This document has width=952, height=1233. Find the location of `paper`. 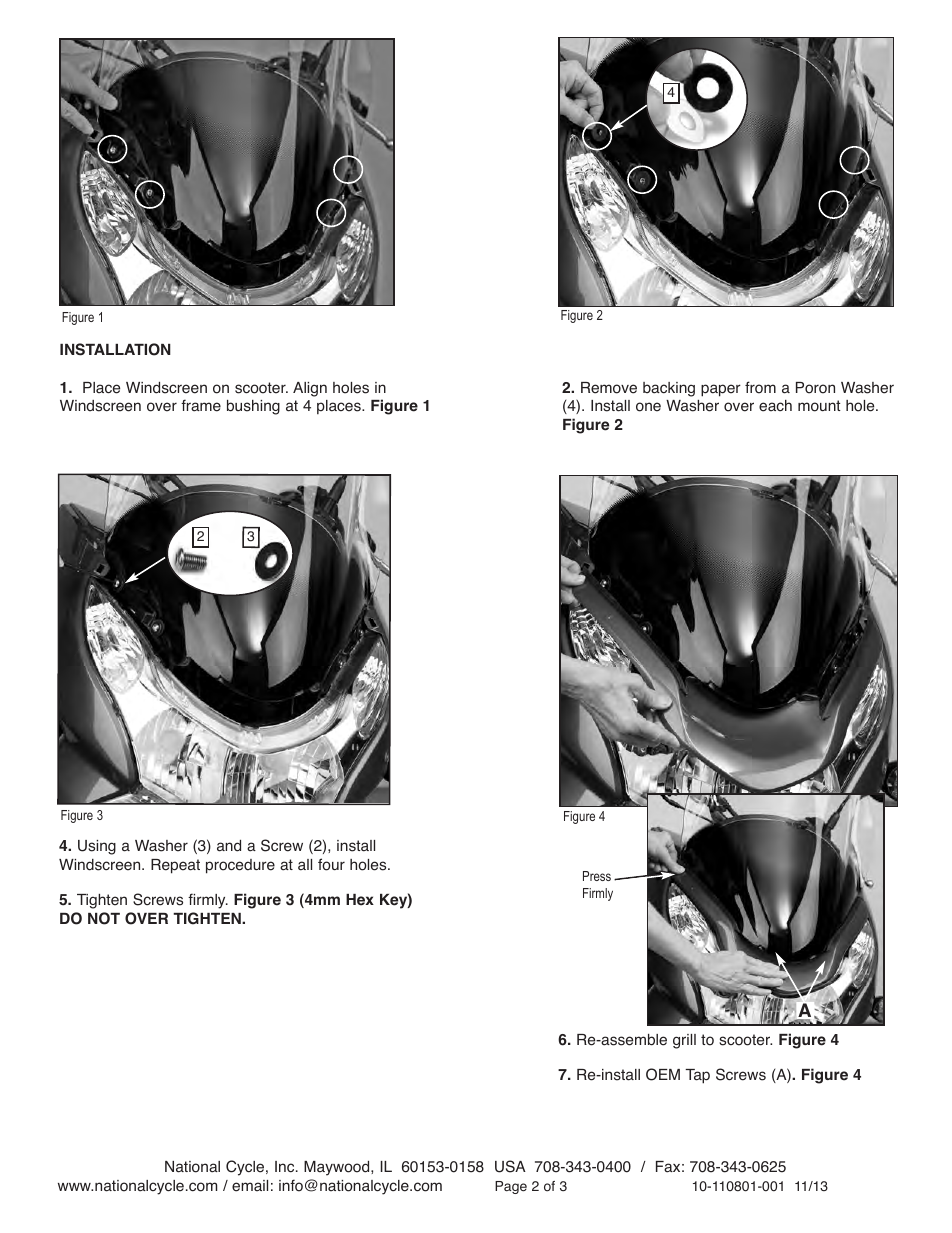

paper is located at coordinates (721, 390).
